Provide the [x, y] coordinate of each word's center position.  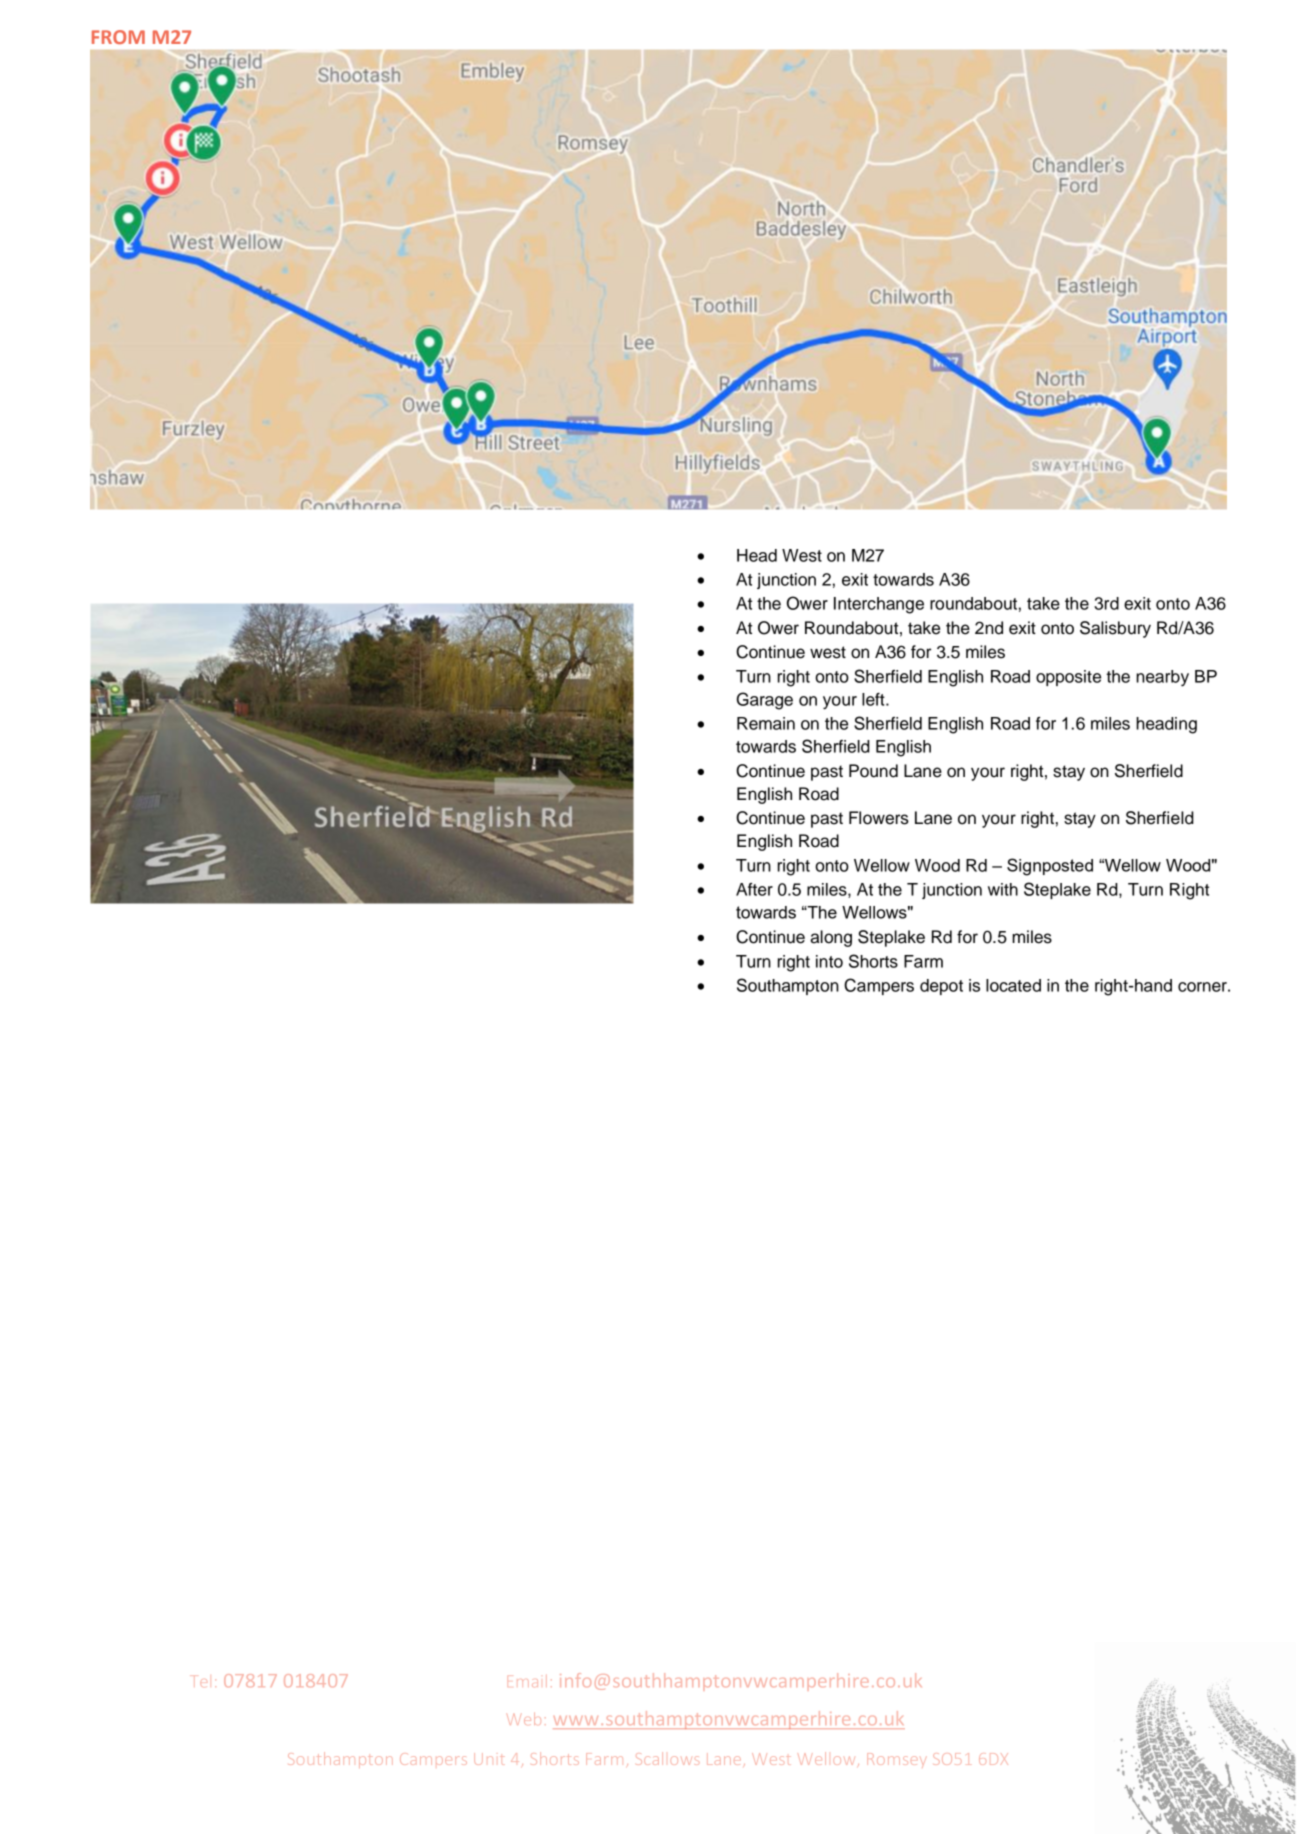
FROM [118, 37]
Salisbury [1115, 629]
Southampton [788, 986]
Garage [765, 701]
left [874, 699]
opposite [1068, 678]
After [754, 889]
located [1013, 985]
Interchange [879, 605]
